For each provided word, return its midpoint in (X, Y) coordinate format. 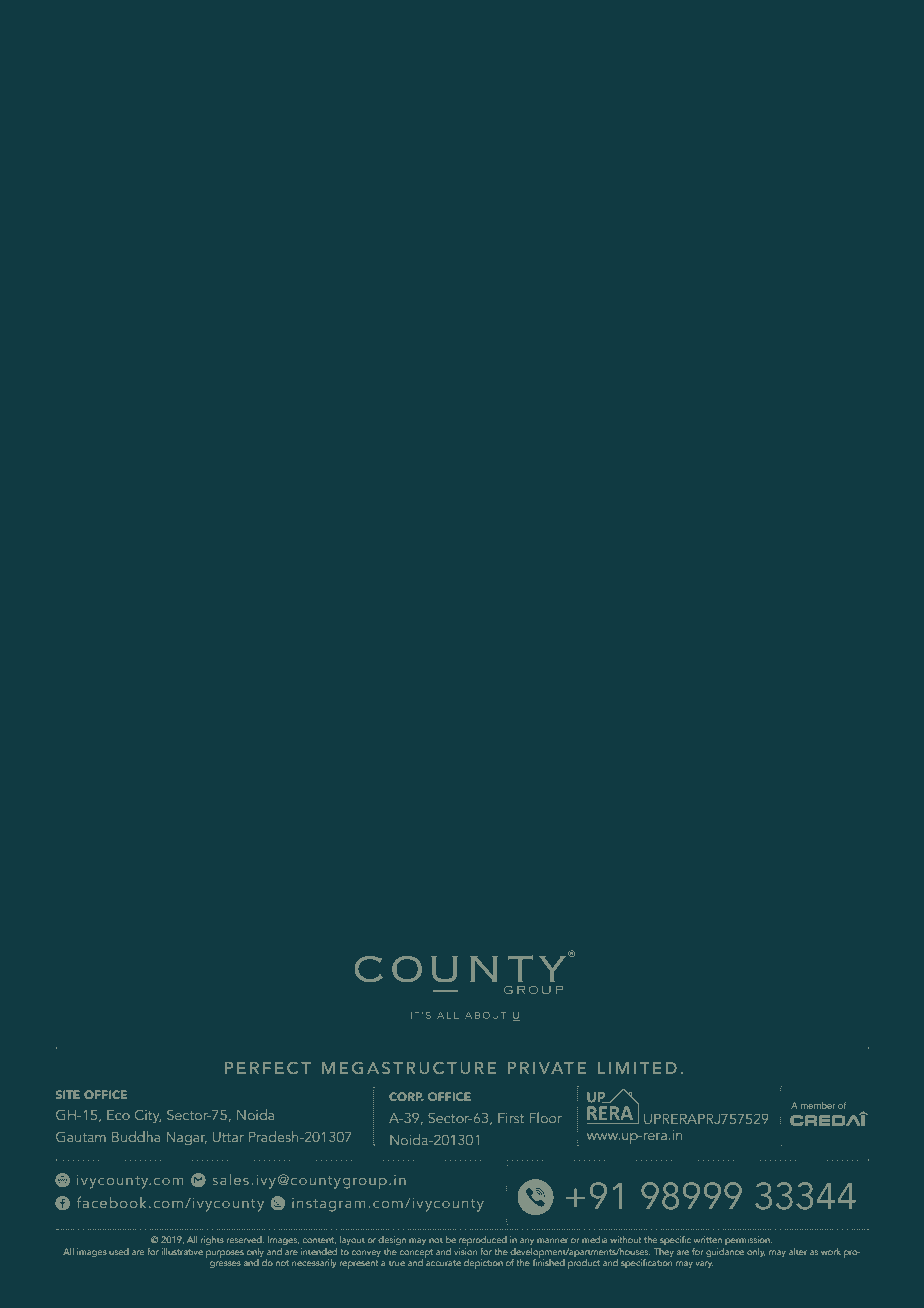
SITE (68, 1094)
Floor (546, 1117)
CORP (406, 1096)
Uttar (228, 1137)
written (708, 1240)
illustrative (182, 1251)
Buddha (136, 1136)
